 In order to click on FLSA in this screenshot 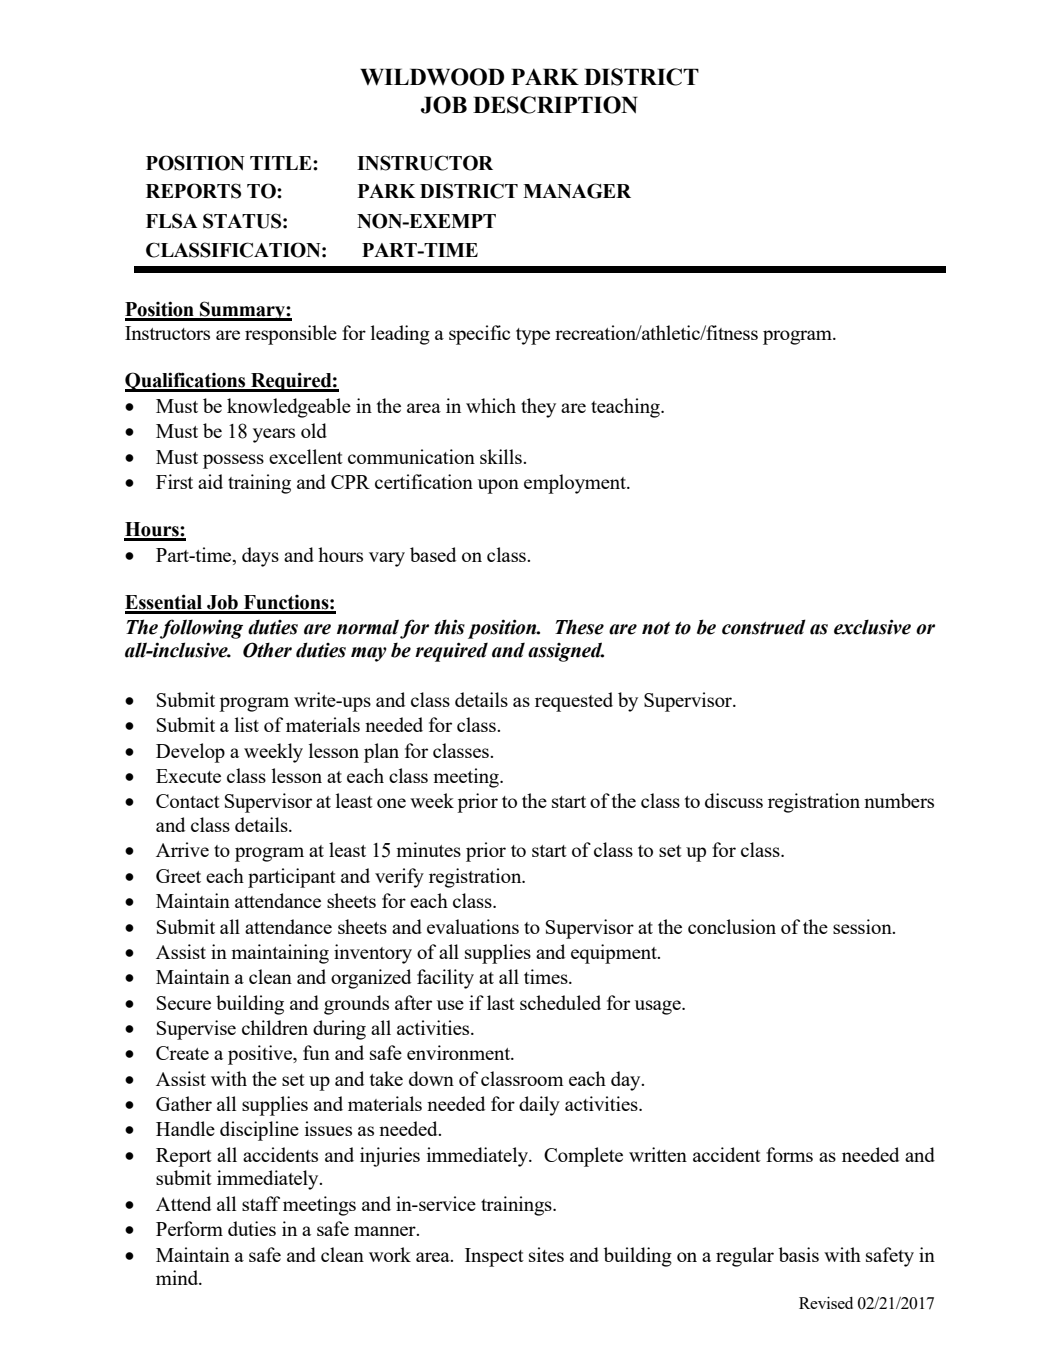, I will do `click(172, 221)`.
